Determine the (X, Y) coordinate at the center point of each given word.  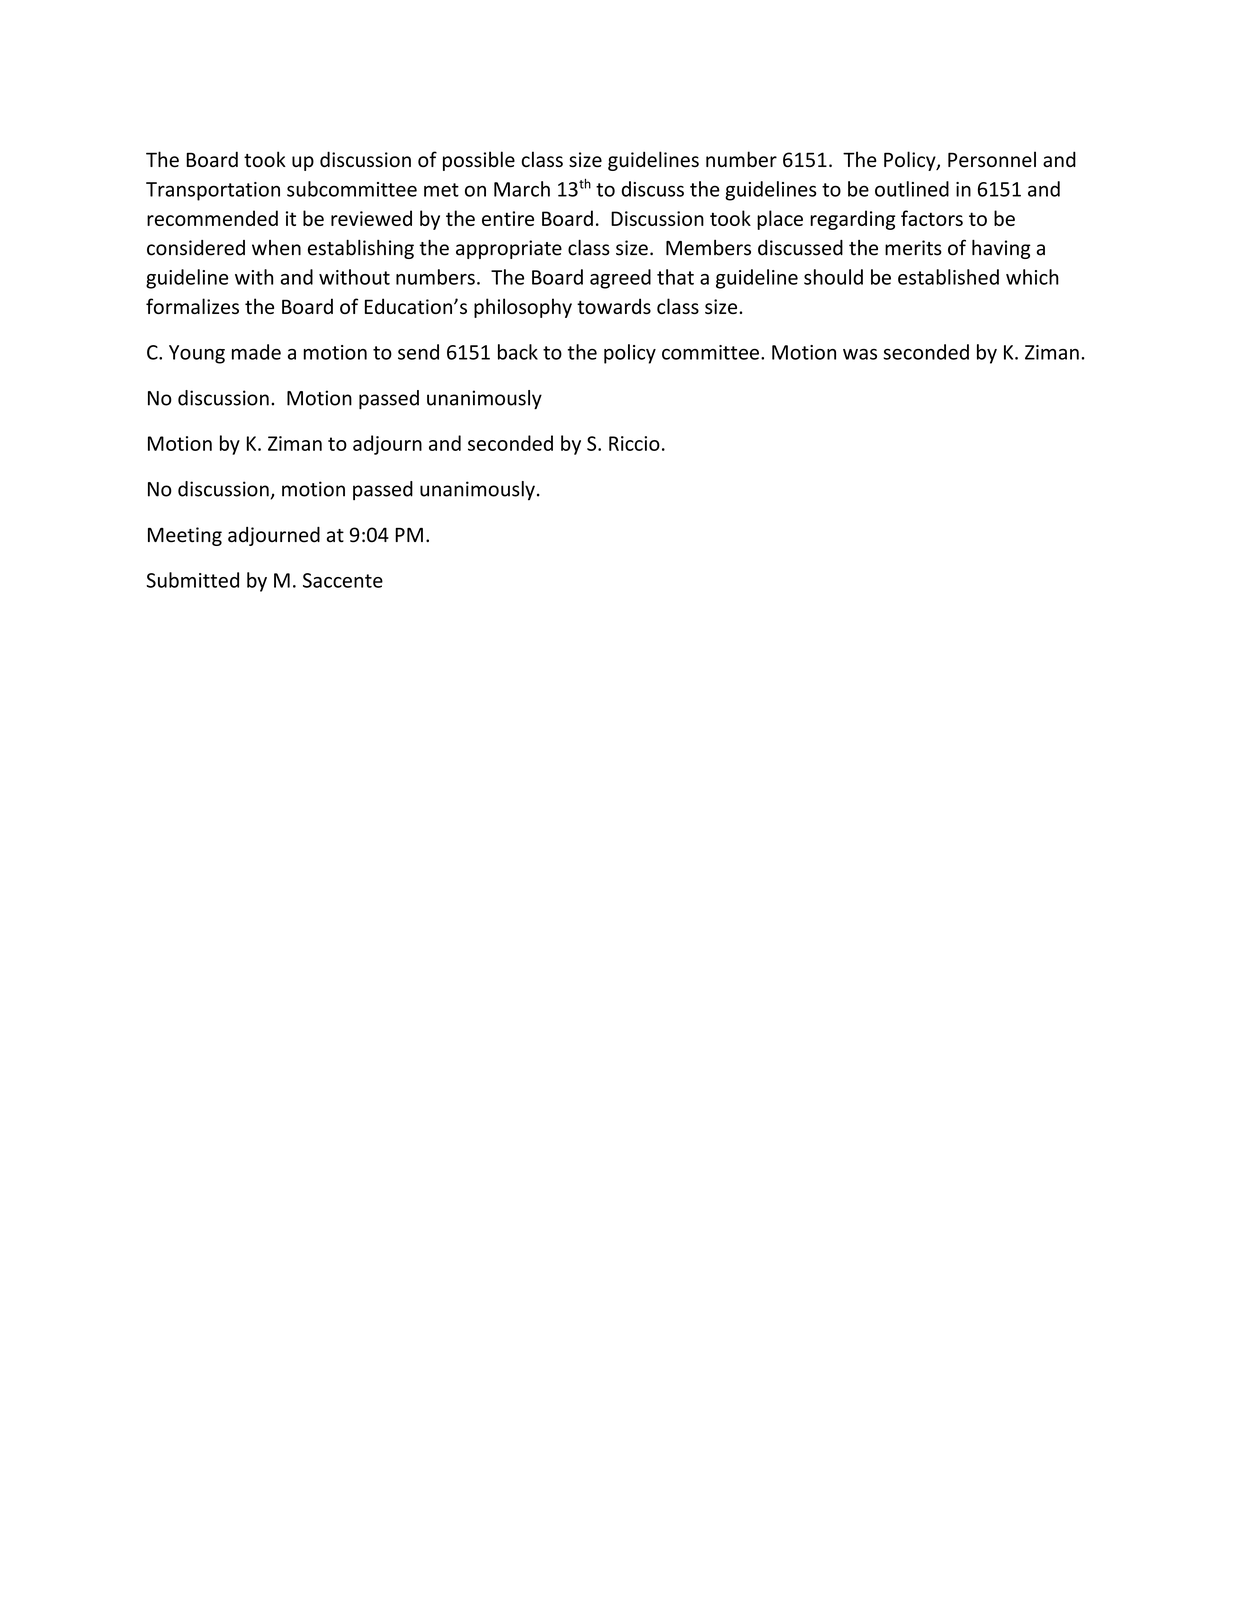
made (256, 352)
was (860, 354)
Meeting (185, 536)
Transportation (213, 191)
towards (614, 306)
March (522, 189)
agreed (620, 279)
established (948, 277)
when (276, 248)
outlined (912, 189)
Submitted (192, 580)
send (418, 352)
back (518, 352)
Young (197, 354)
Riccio (634, 443)
